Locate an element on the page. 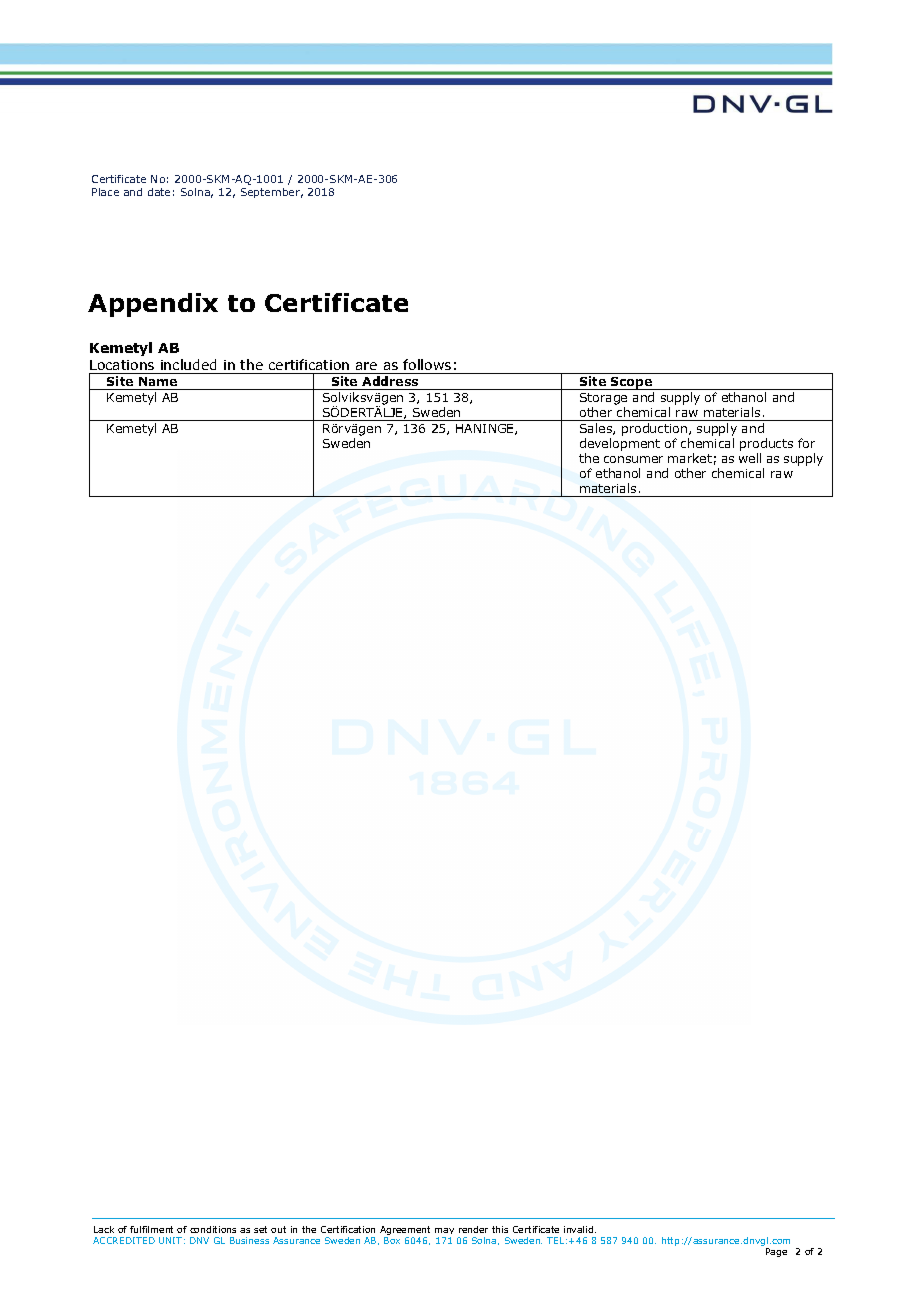  invalid is located at coordinates (580, 1229).
